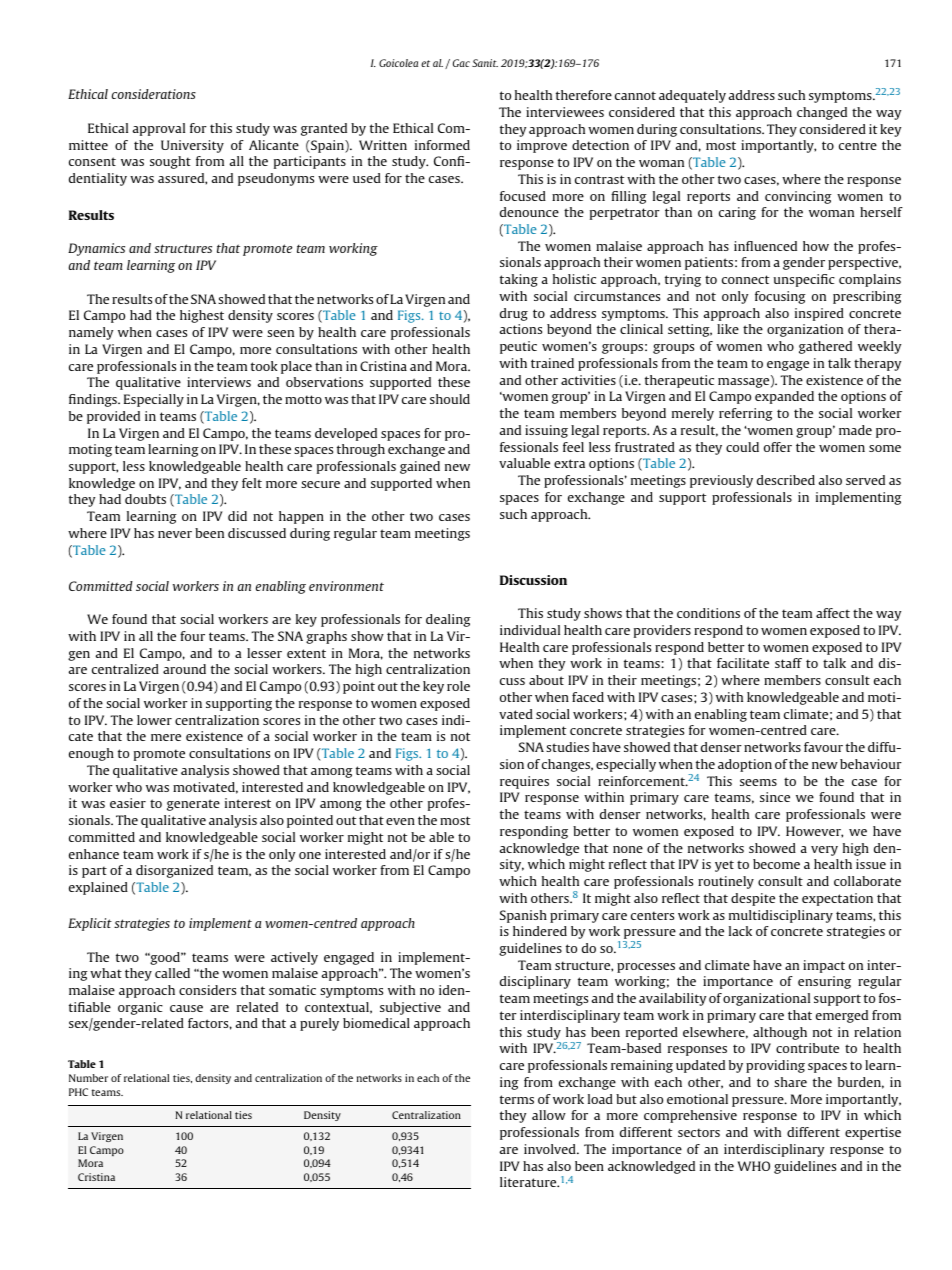  Describe the element at coordinates (524, 782) in the image. I see `requires` at that location.
